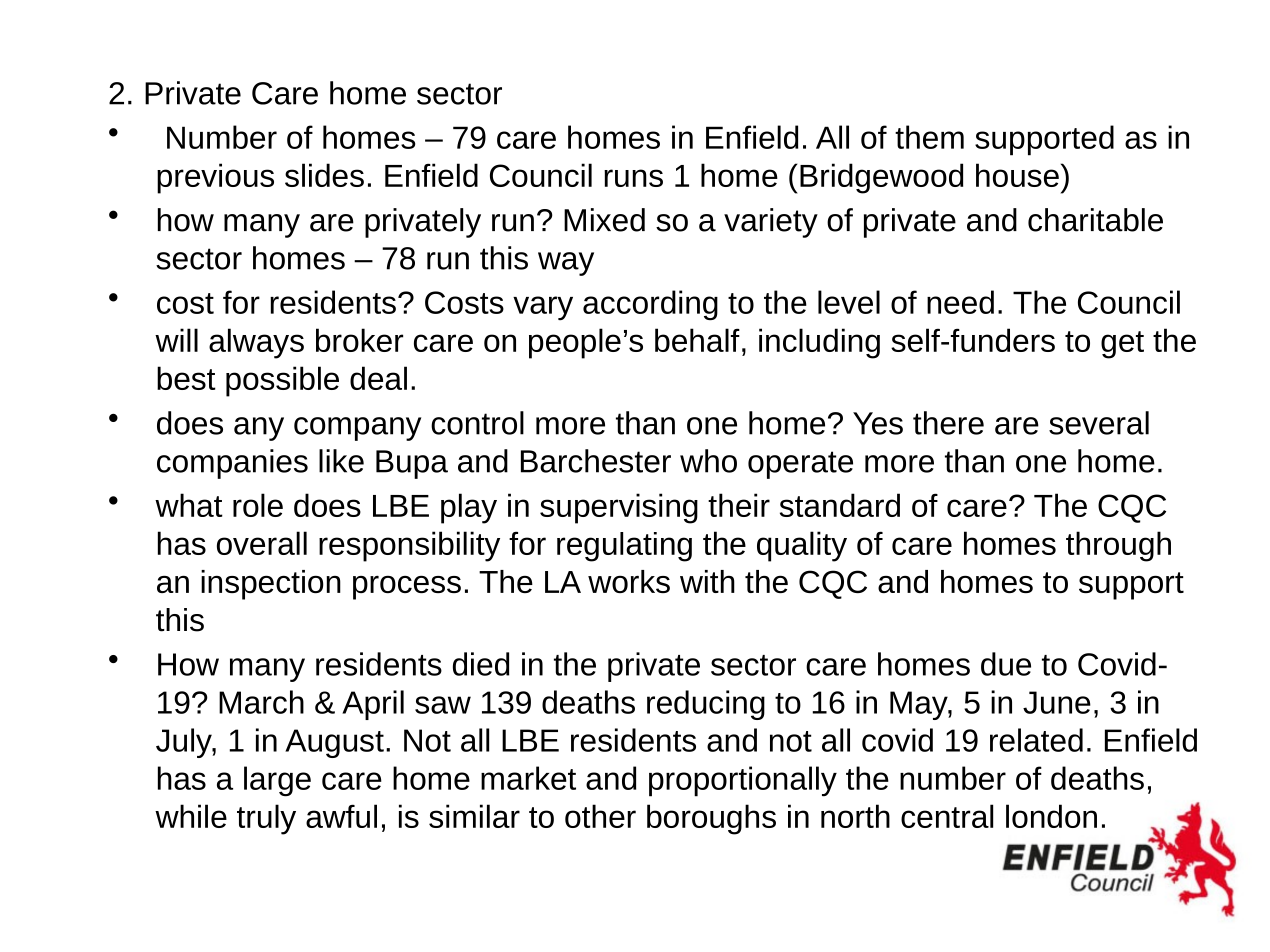 The image size is (1270, 952). I want to click on runs, so click(633, 178).
